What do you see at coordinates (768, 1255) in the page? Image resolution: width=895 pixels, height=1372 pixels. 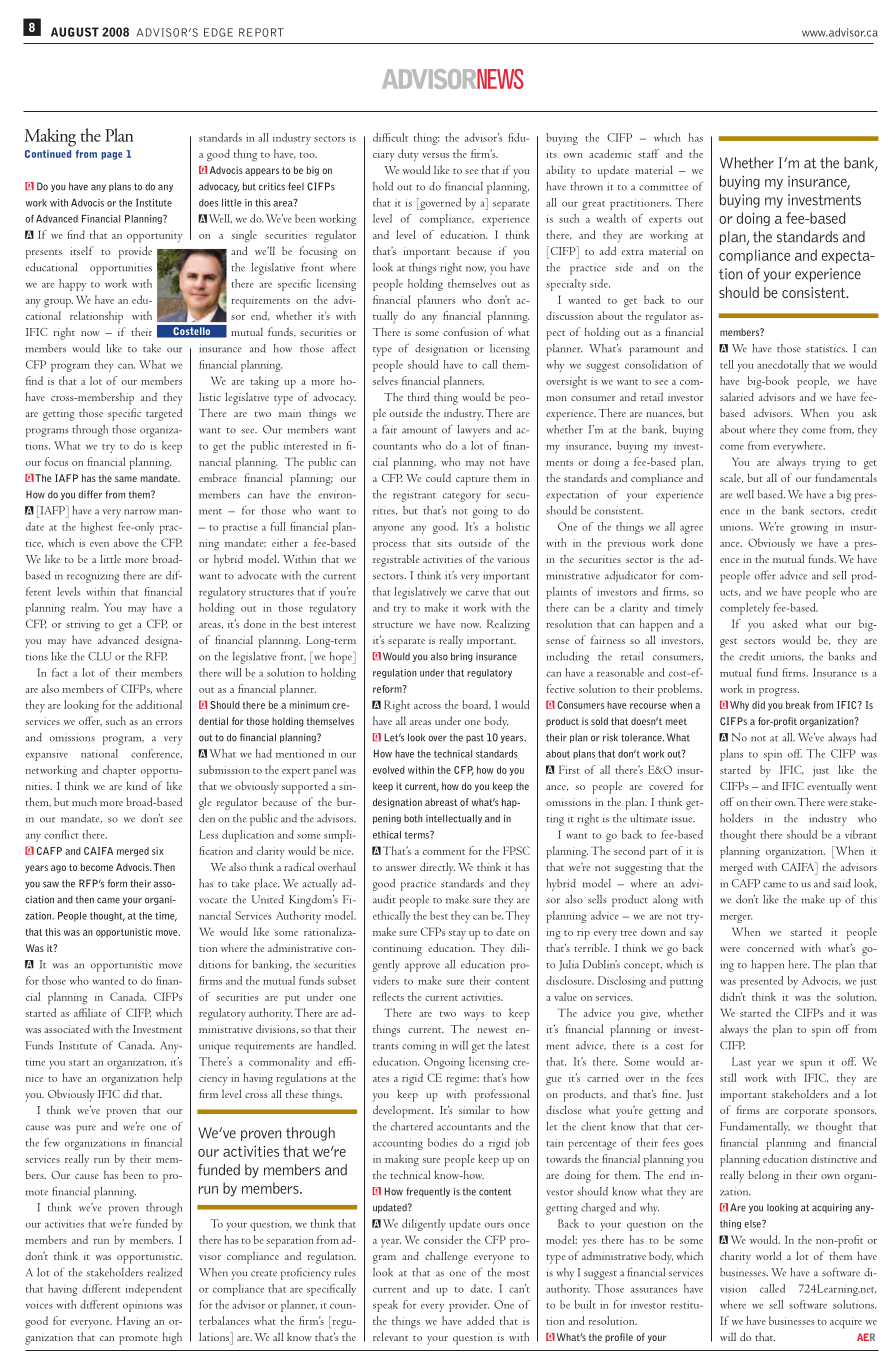 I see `world` at bounding box center [768, 1255].
